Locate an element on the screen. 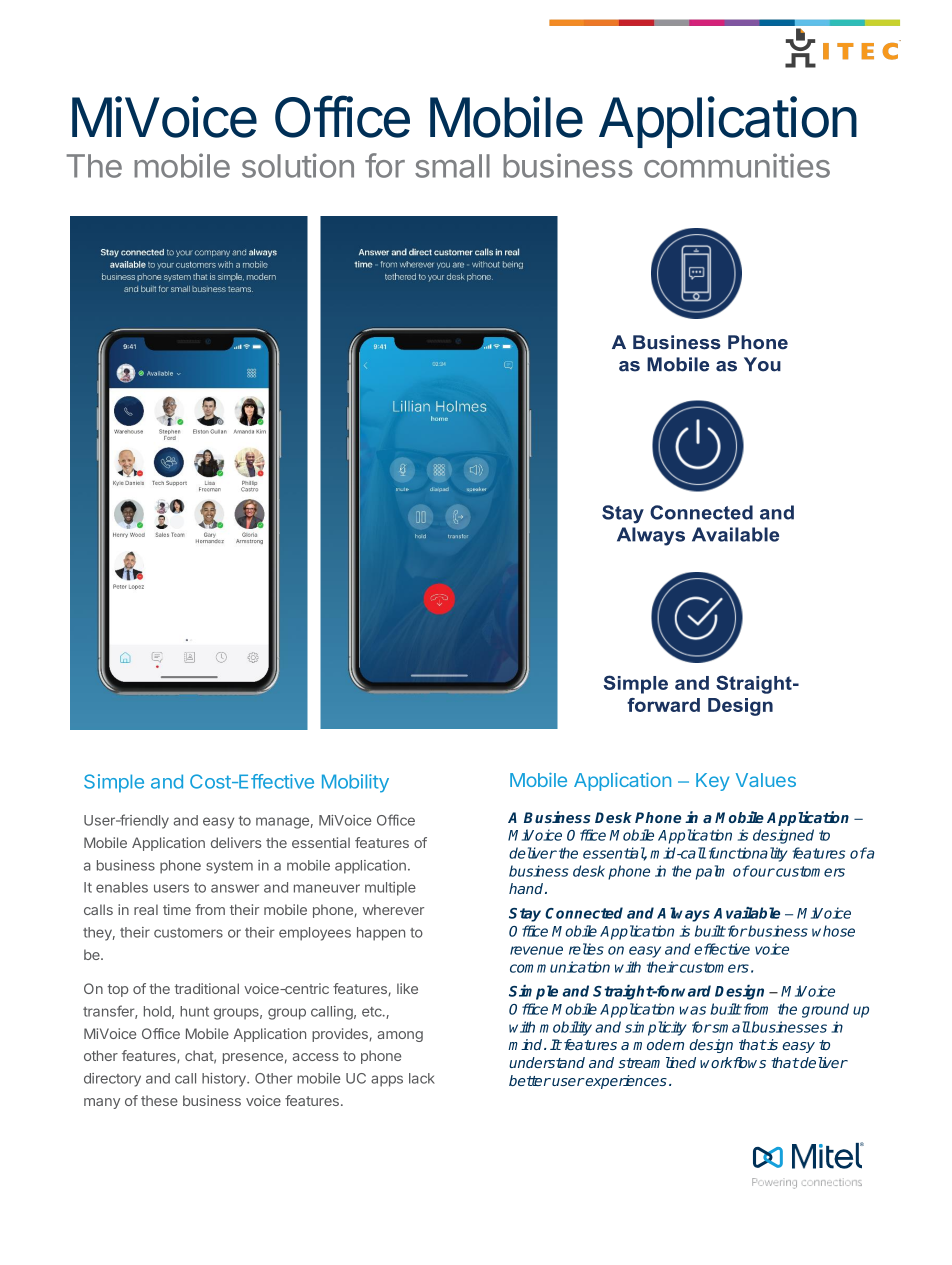 The image size is (952, 1265). functionality is located at coordinates (748, 854).
